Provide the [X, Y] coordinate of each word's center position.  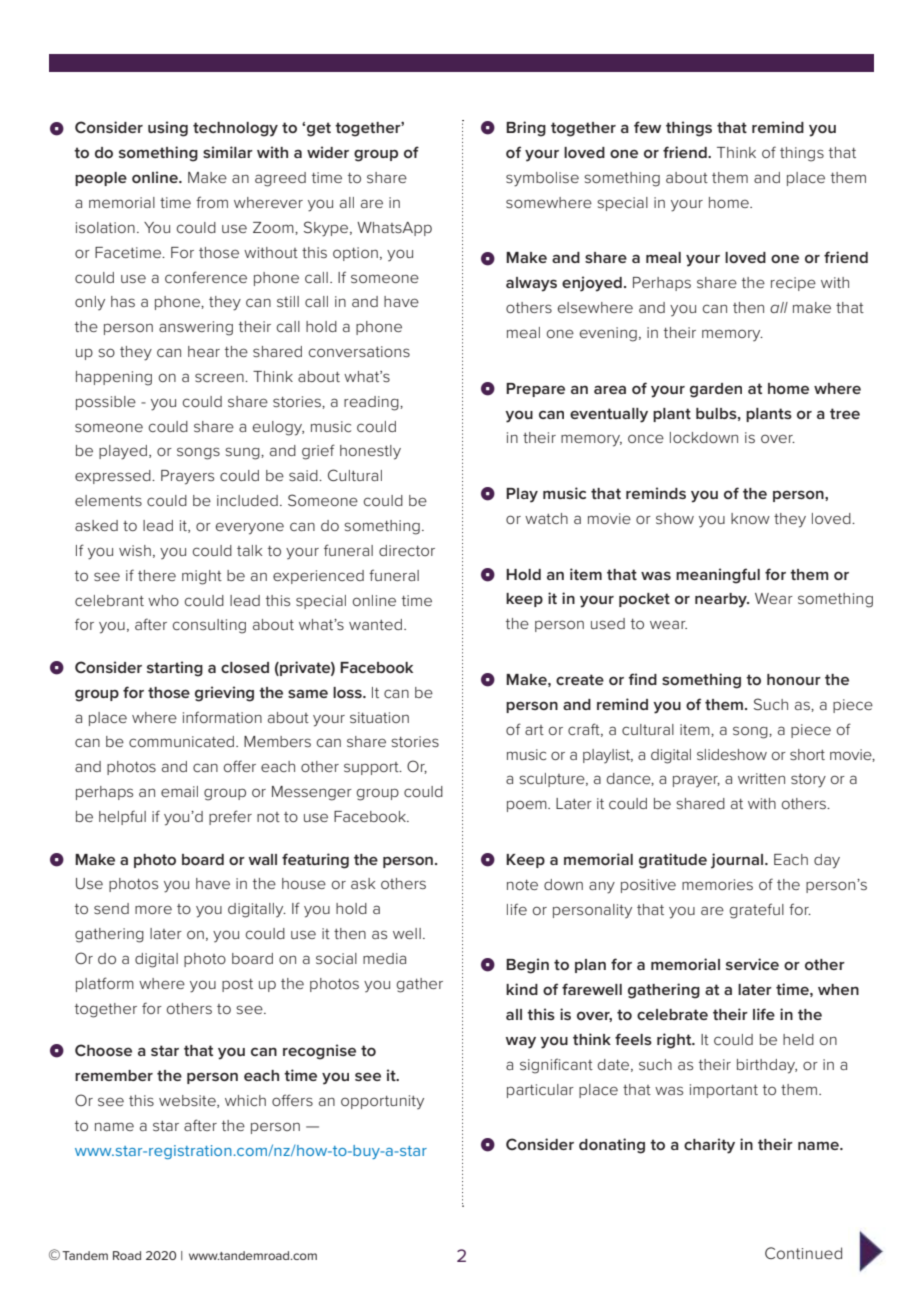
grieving [224, 694]
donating [612, 1146]
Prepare [535, 390]
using [168, 129]
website [188, 1101]
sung [244, 453]
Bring [526, 129]
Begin [527, 966]
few [647, 127]
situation [379, 717]
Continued [803, 1253]
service [752, 964]
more [153, 909]
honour [794, 679]
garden [716, 390]
